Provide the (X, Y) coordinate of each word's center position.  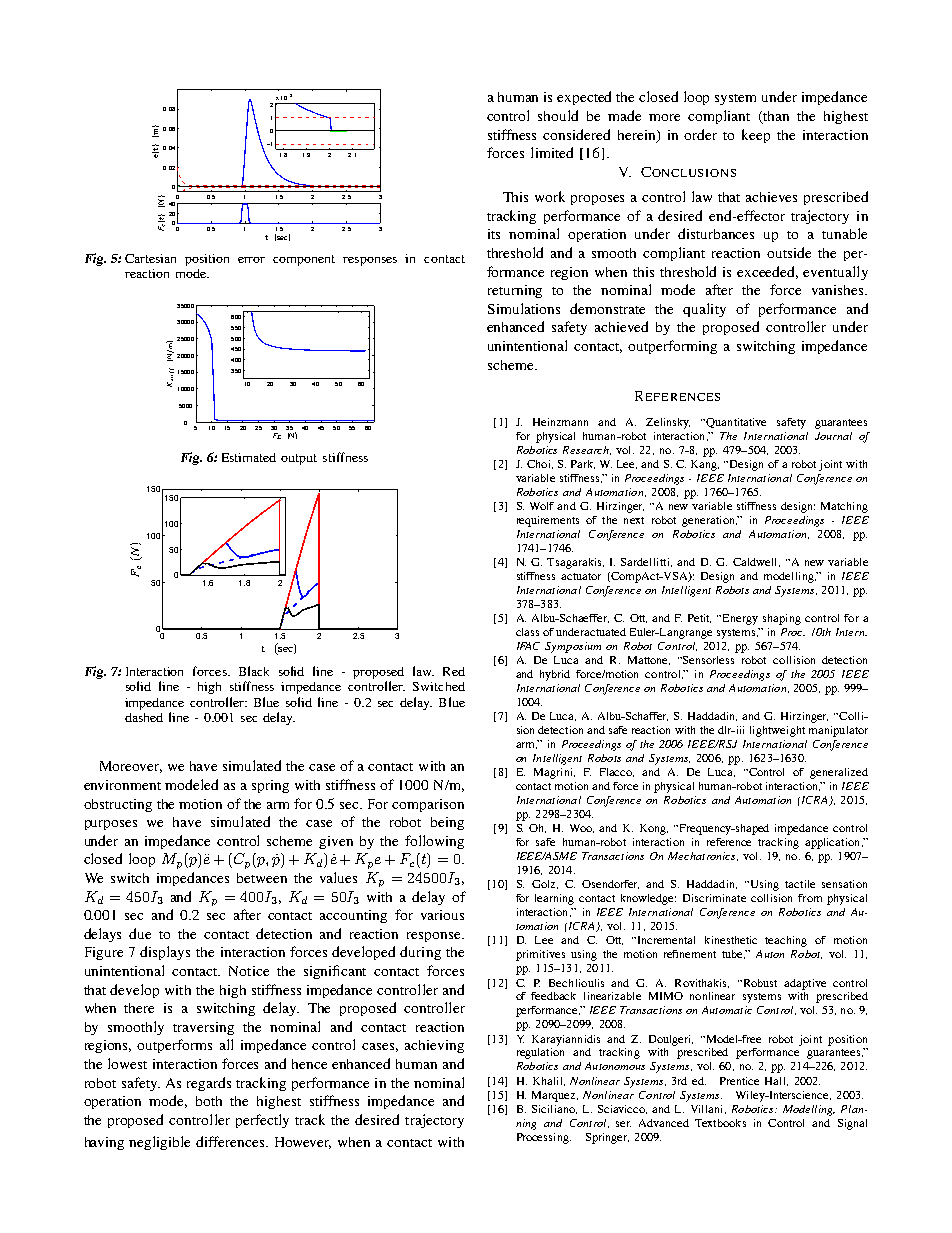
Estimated (249, 457)
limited (552, 152)
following (434, 842)
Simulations (524, 308)
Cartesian (150, 258)
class (527, 632)
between (262, 878)
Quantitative (736, 423)
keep (756, 136)
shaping (782, 619)
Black (254, 671)
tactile (800, 884)
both (209, 1101)
